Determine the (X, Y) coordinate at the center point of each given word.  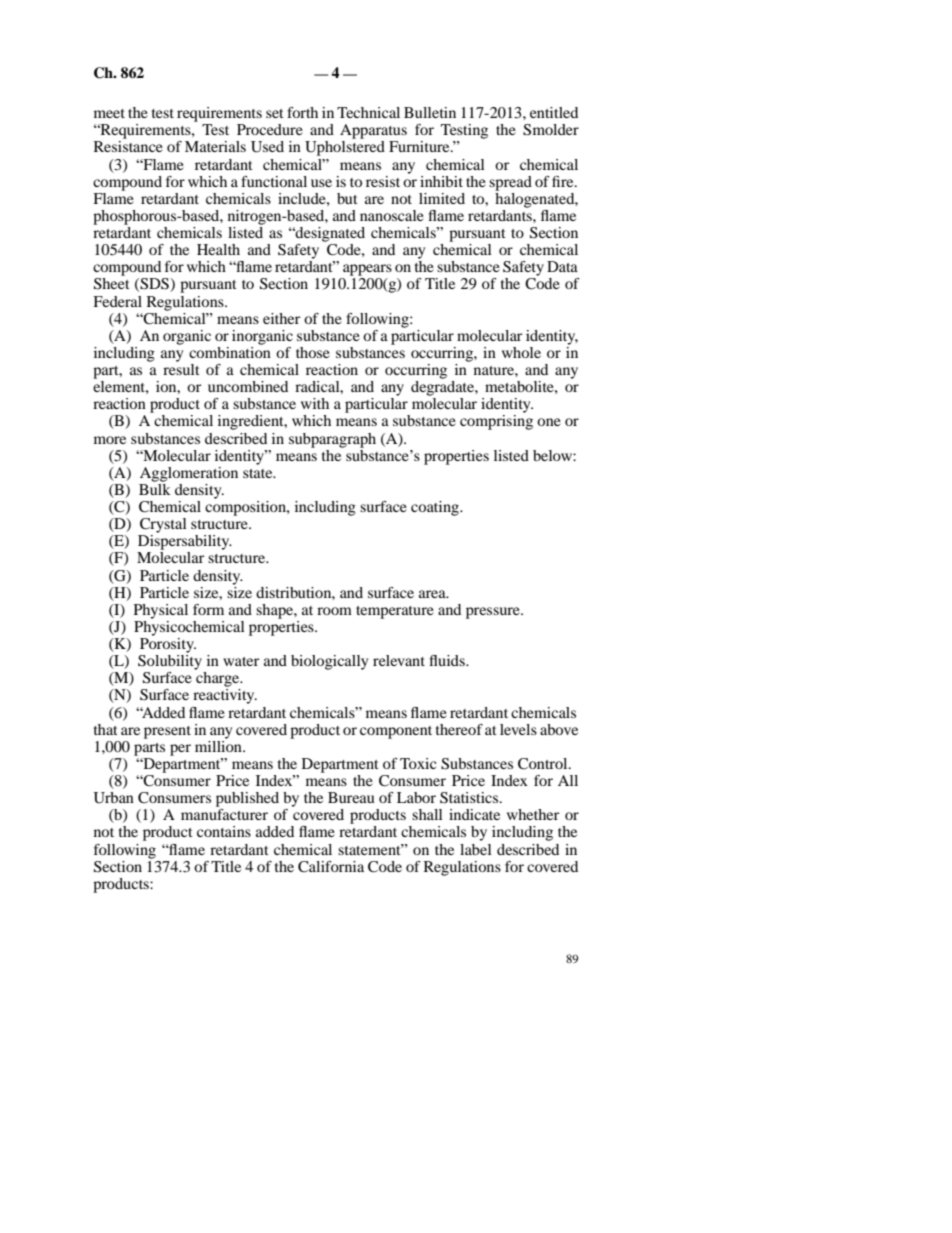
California (331, 867)
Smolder (551, 130)
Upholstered (345, 148)
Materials (215, 146)
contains (224, 831)
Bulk (155, 488)
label (476, 849)
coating (436, 508)
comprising (496, 422)
